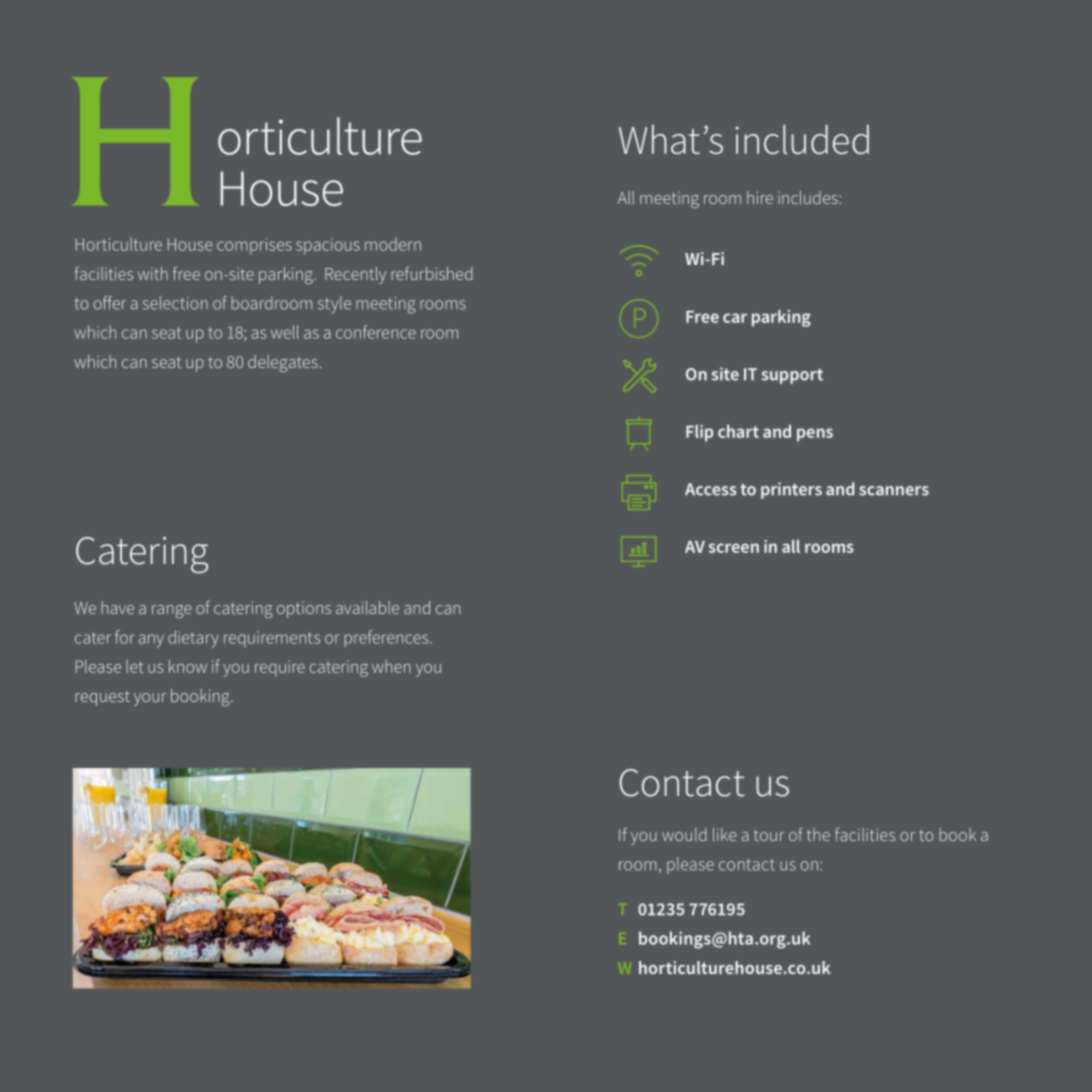  I want to click on support, so click(792, 376).
